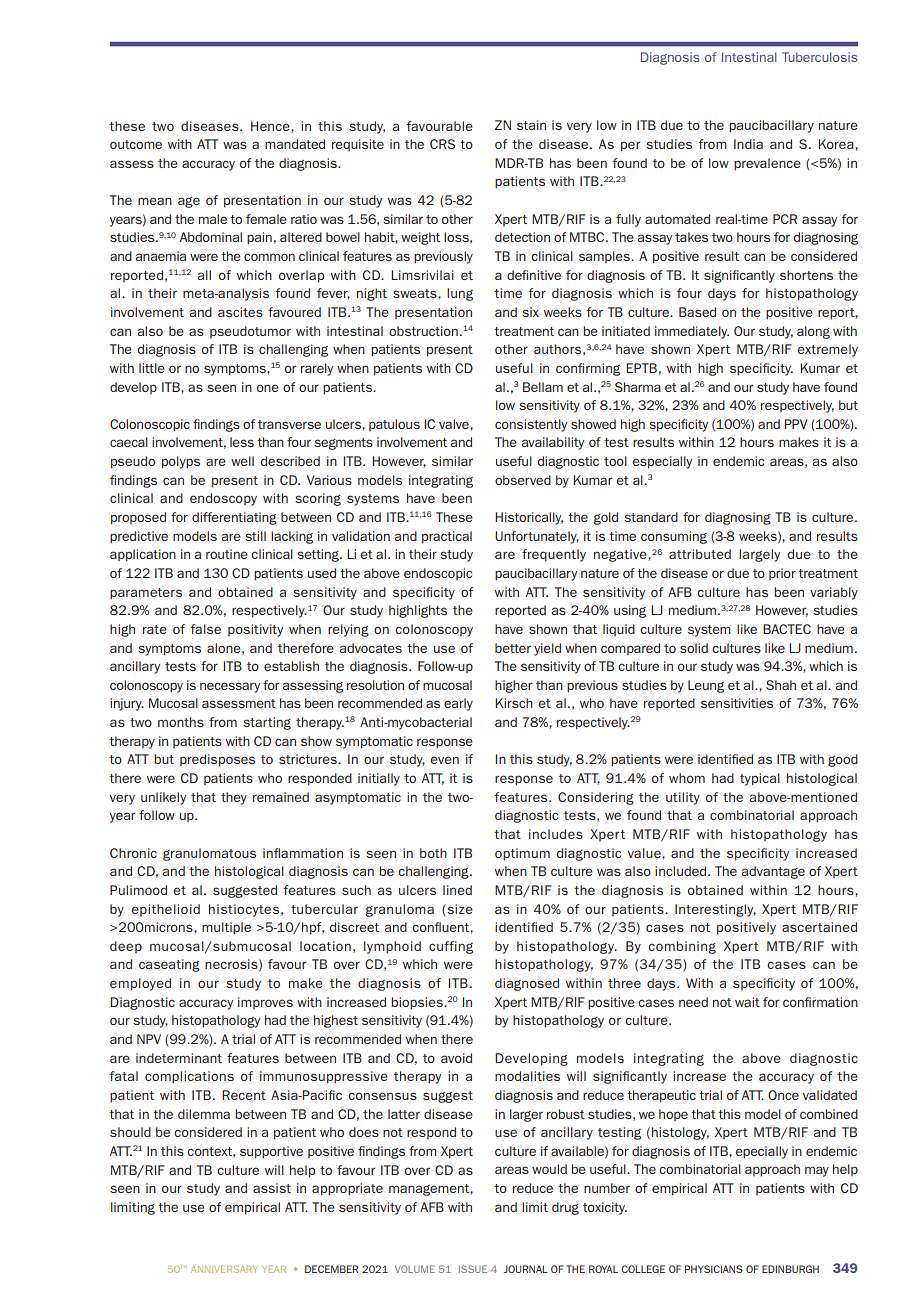  Describe the element at coordinates (531, 125) in the document. I see `stain` at that location.
